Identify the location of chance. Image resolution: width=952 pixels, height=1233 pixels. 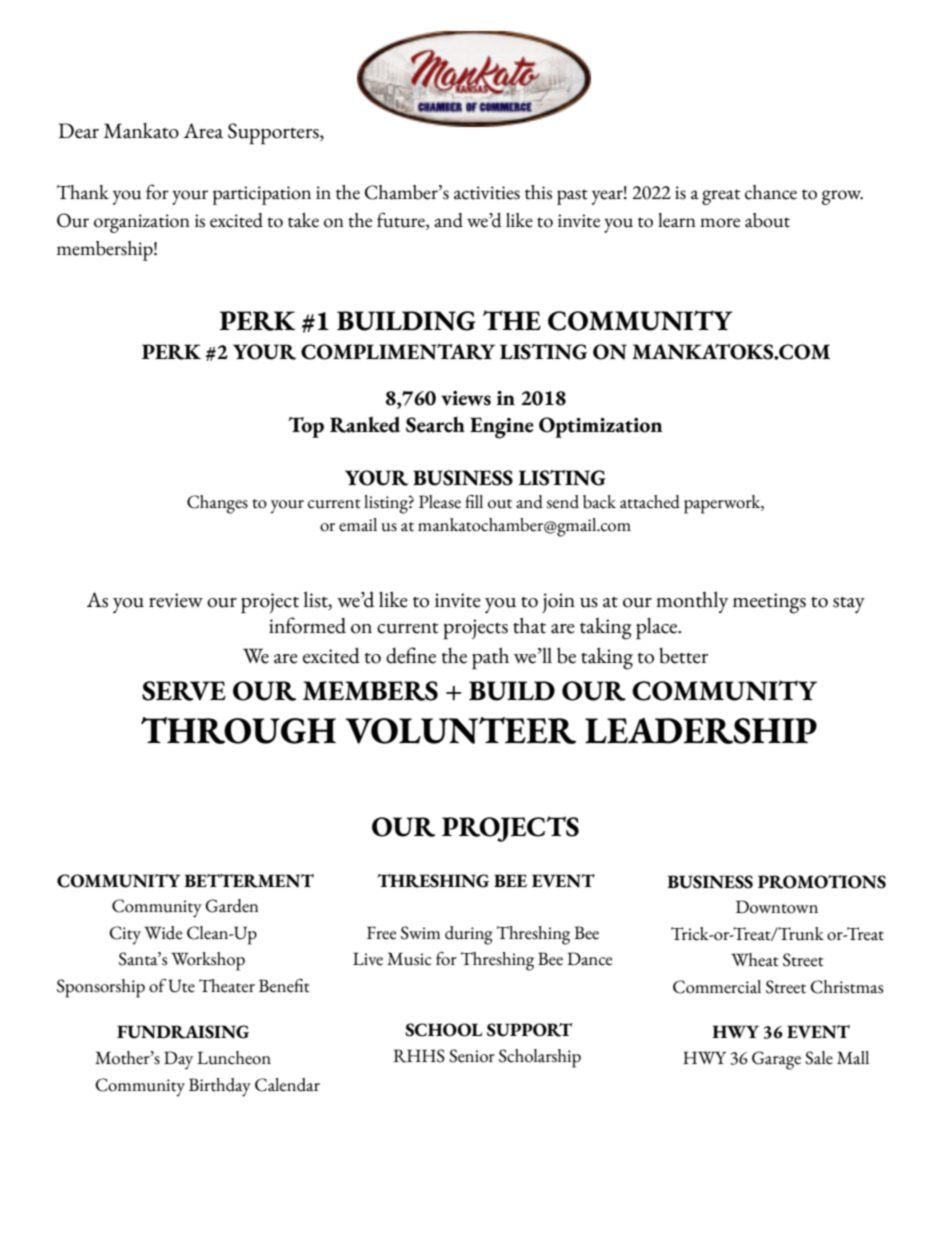
(771, 192).
